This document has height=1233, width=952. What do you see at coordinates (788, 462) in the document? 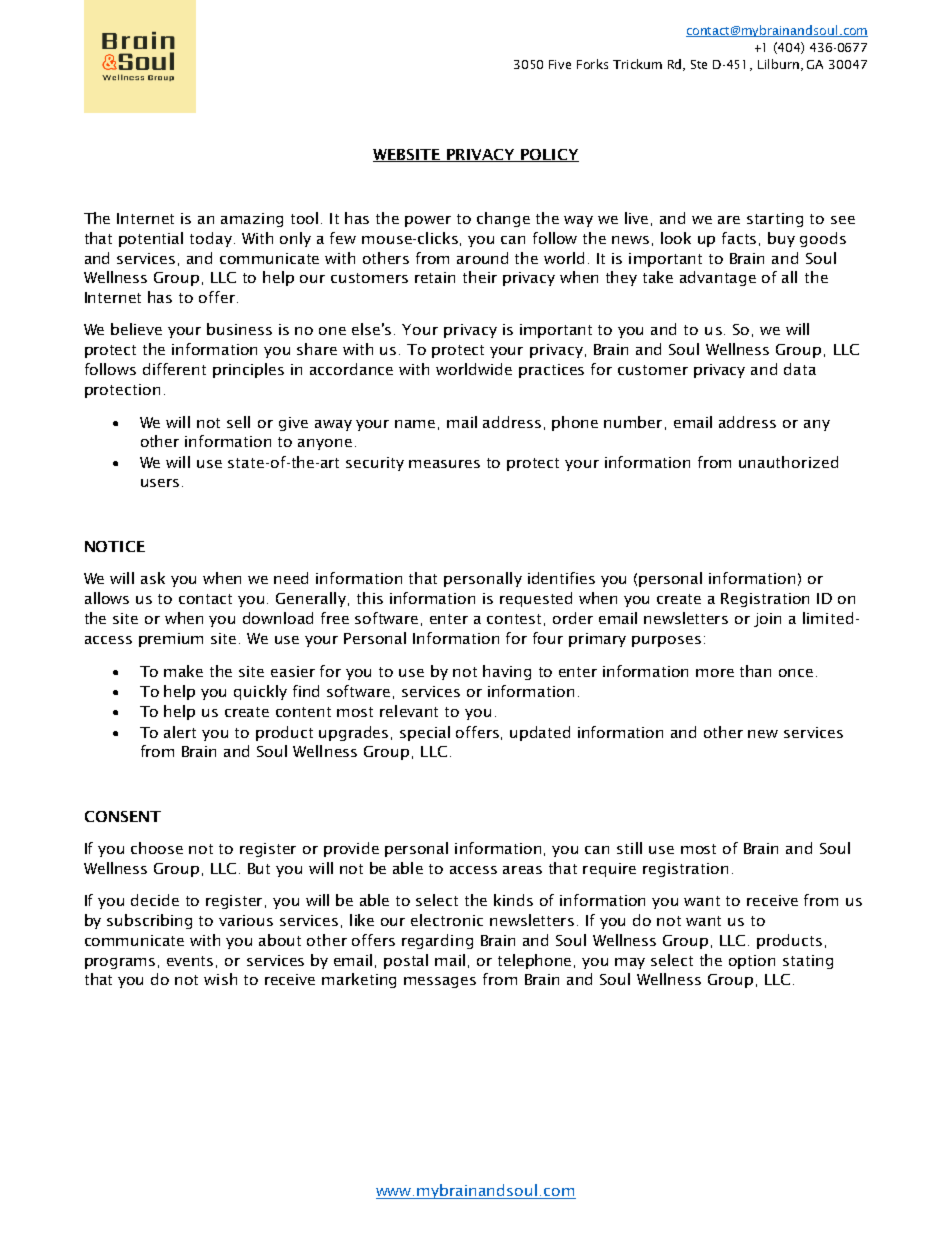
I see `unauthorized` at bounding box center [788, 462].
